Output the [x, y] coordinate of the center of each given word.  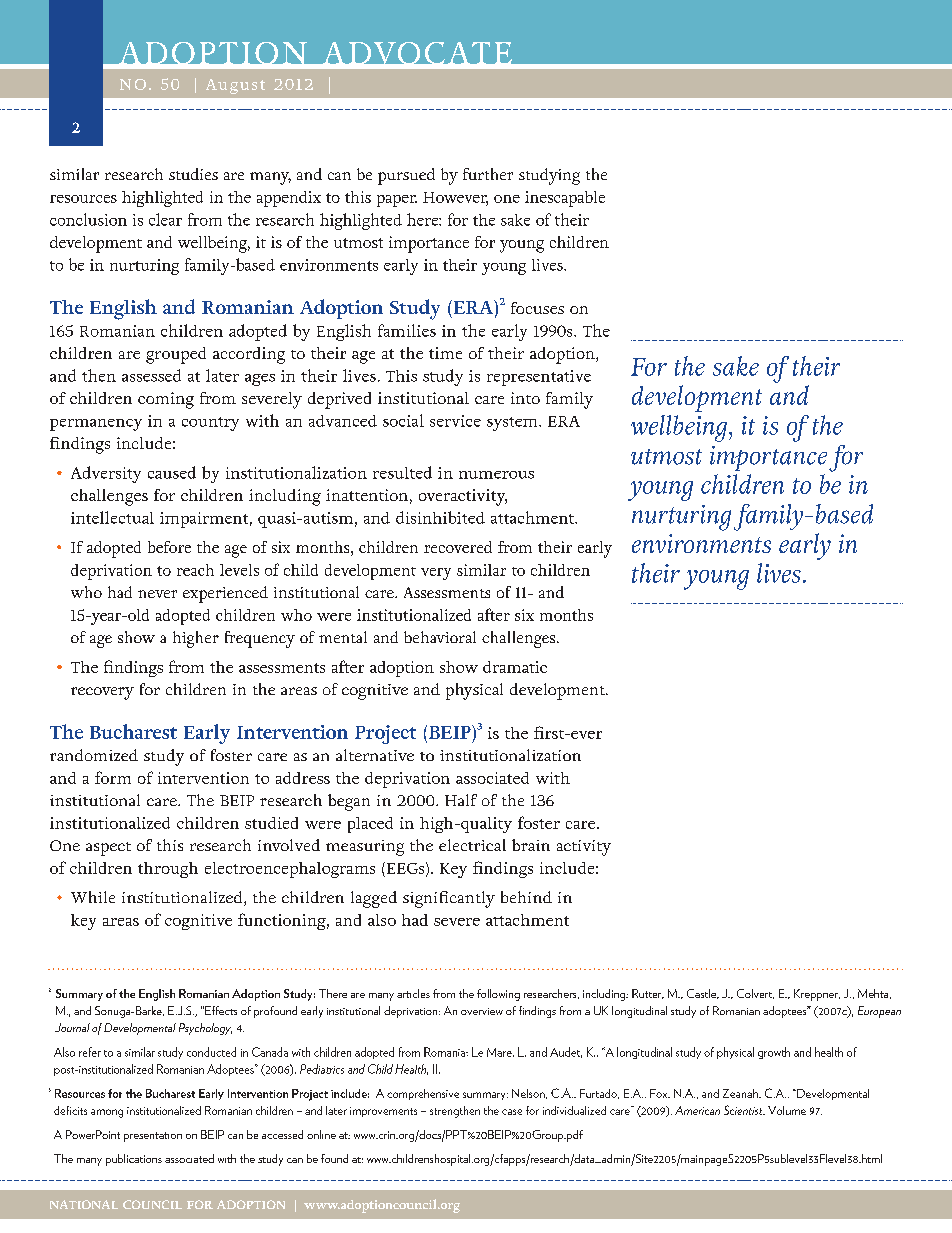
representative [539, 378]
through [168, 870]
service [455, 421]
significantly [449, 899]
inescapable [565, 199]
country [210, 424]
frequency [260, 639]
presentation [153, 1137]
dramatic [515, 667]
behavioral [440, 637]
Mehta [874, 994]
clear [165, 219]
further [488, 174]
